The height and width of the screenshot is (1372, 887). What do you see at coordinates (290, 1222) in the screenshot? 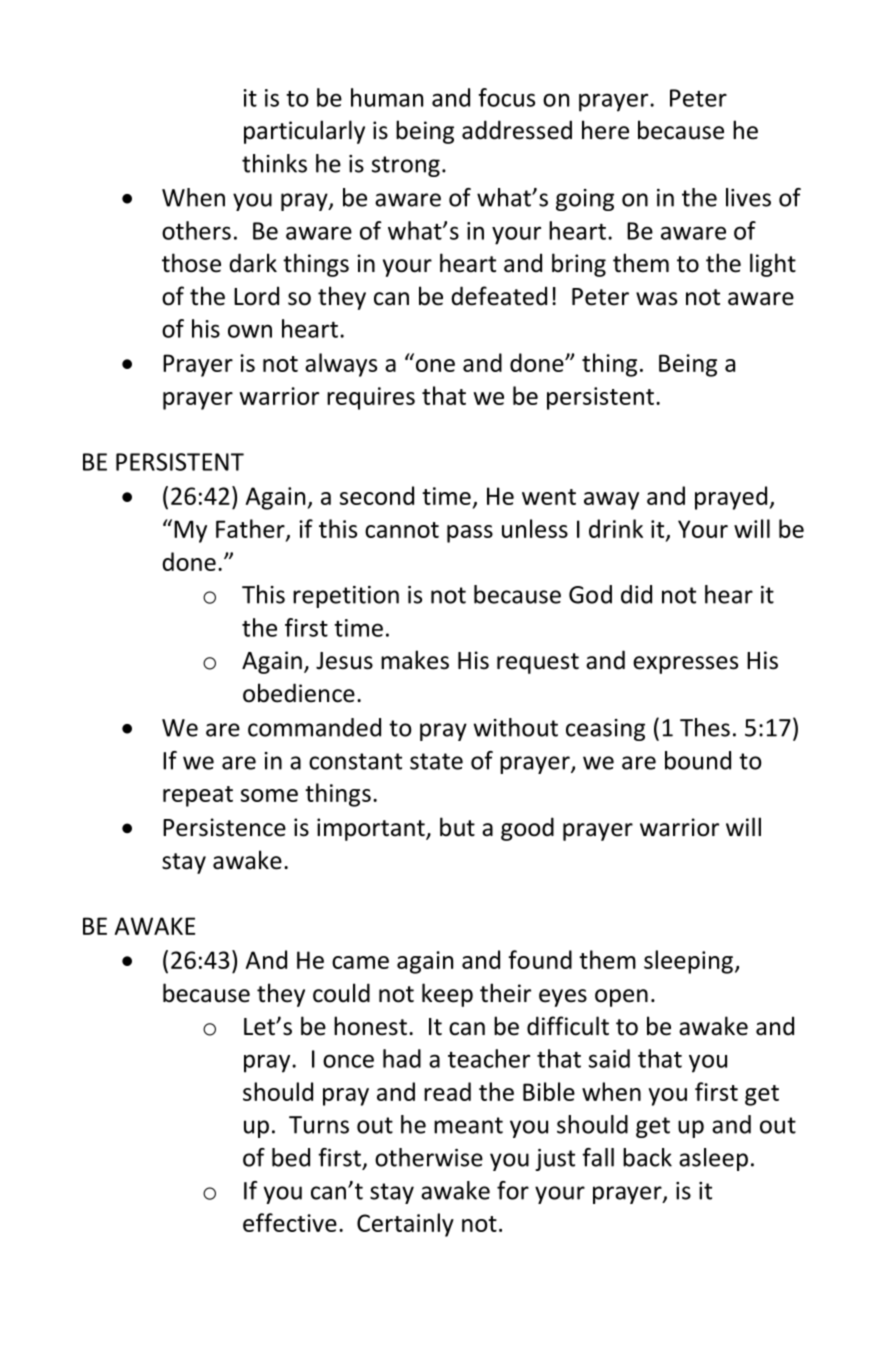
I see `effective` at bounding box center [290, 1222].
